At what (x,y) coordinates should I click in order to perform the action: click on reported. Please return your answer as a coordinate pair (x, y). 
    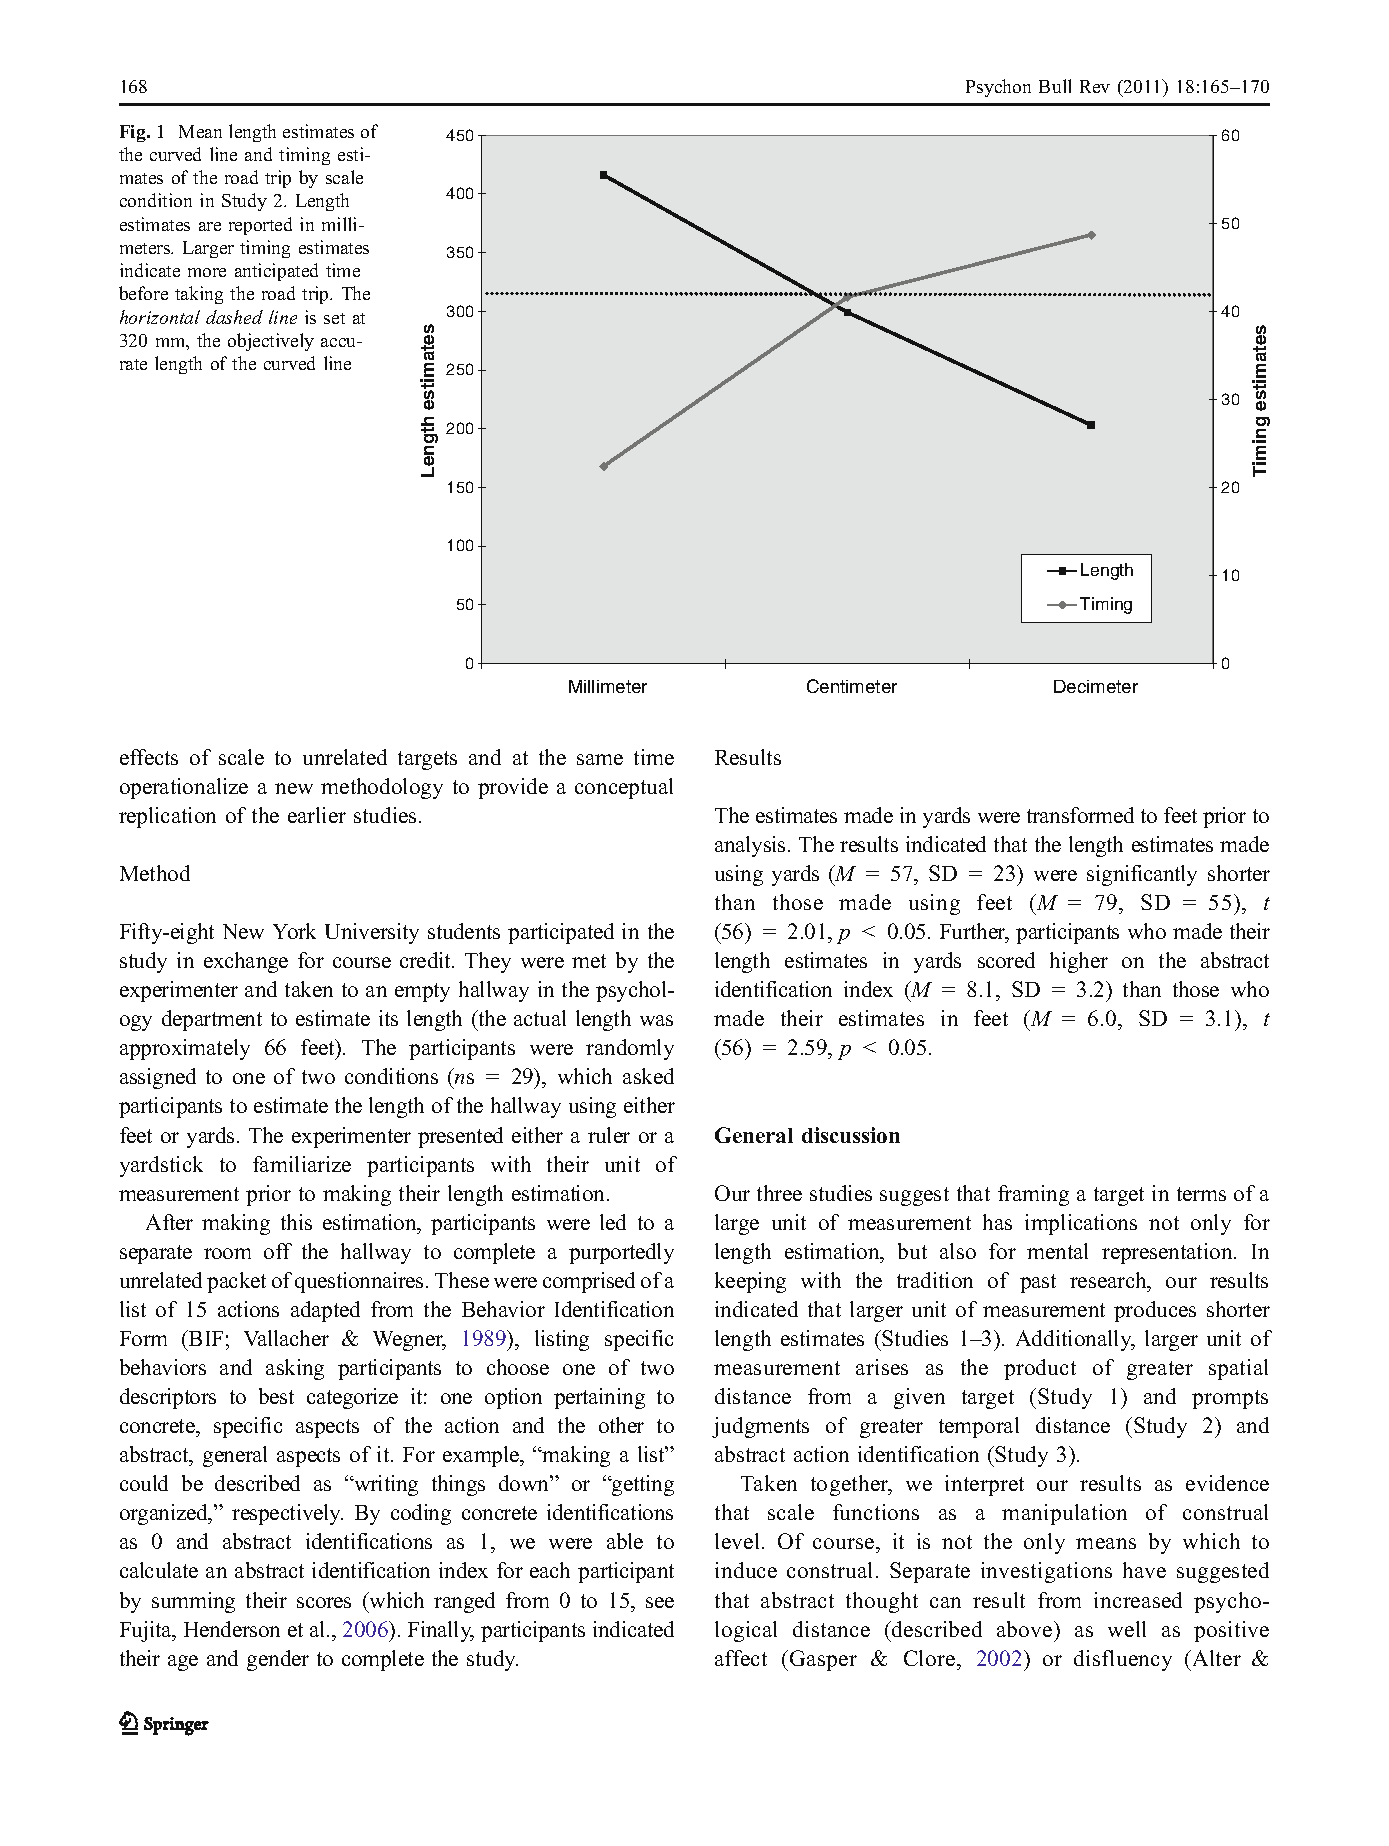
    Looking at the image, I should click on (260, 226).
